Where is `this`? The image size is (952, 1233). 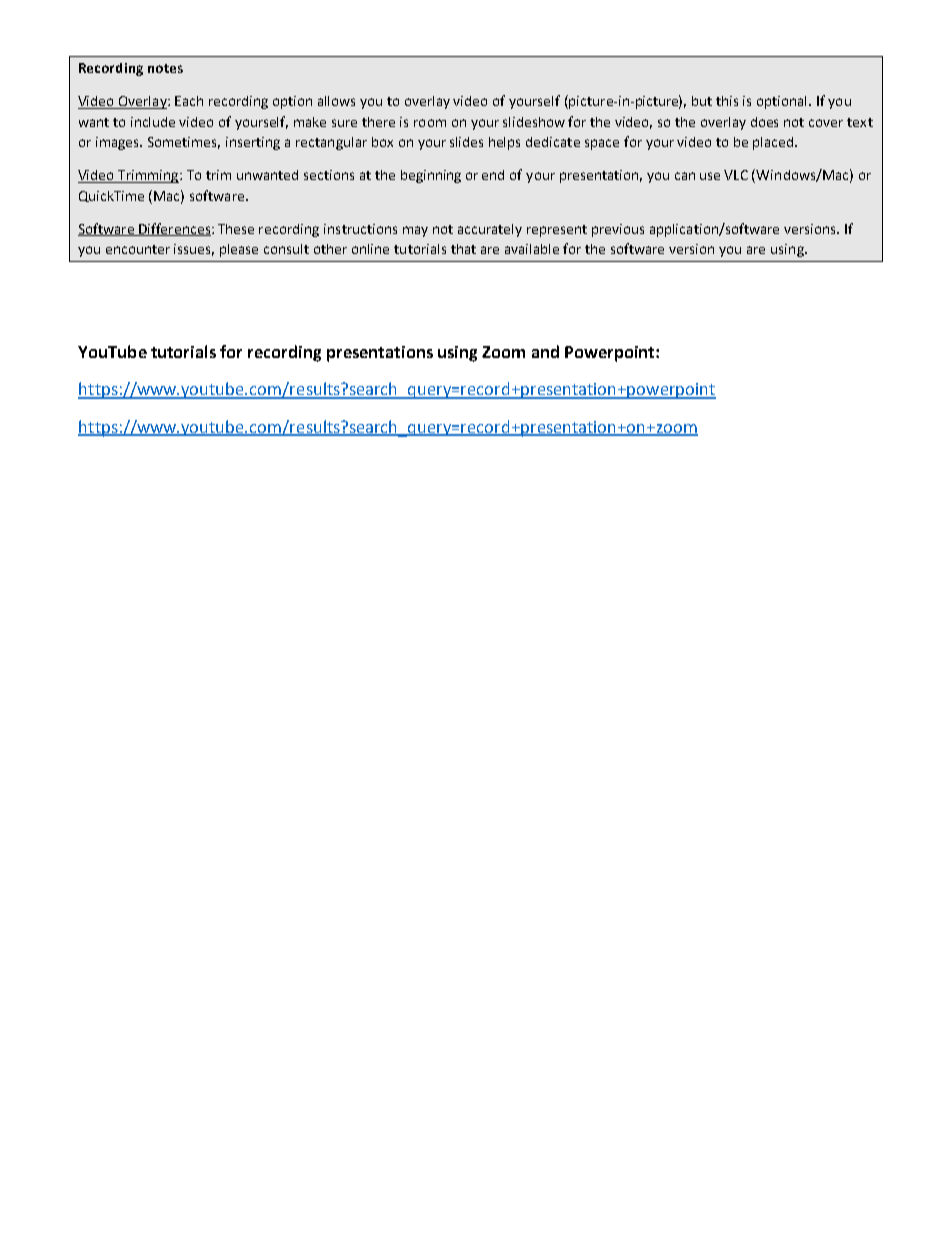 this is located at coordinates (727, 101).
